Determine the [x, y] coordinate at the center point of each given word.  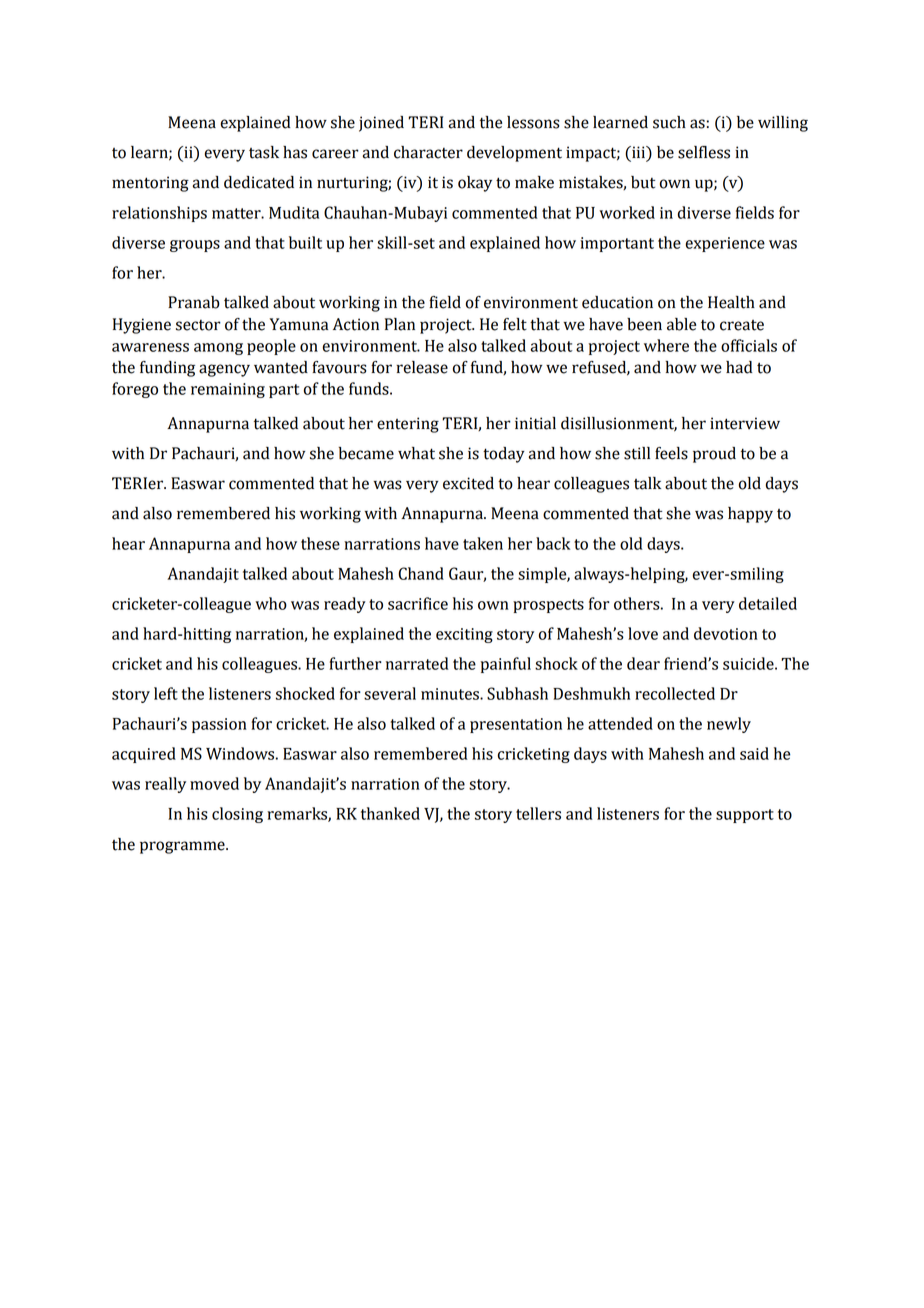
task [264, 152]
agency [224, 370]
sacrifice [418, 603]
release [422, 367]
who [271, 603]
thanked [390, 813]
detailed [768, 603]
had [739, 367]
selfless [704, 152]
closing [237, 815]
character [428, 152]
